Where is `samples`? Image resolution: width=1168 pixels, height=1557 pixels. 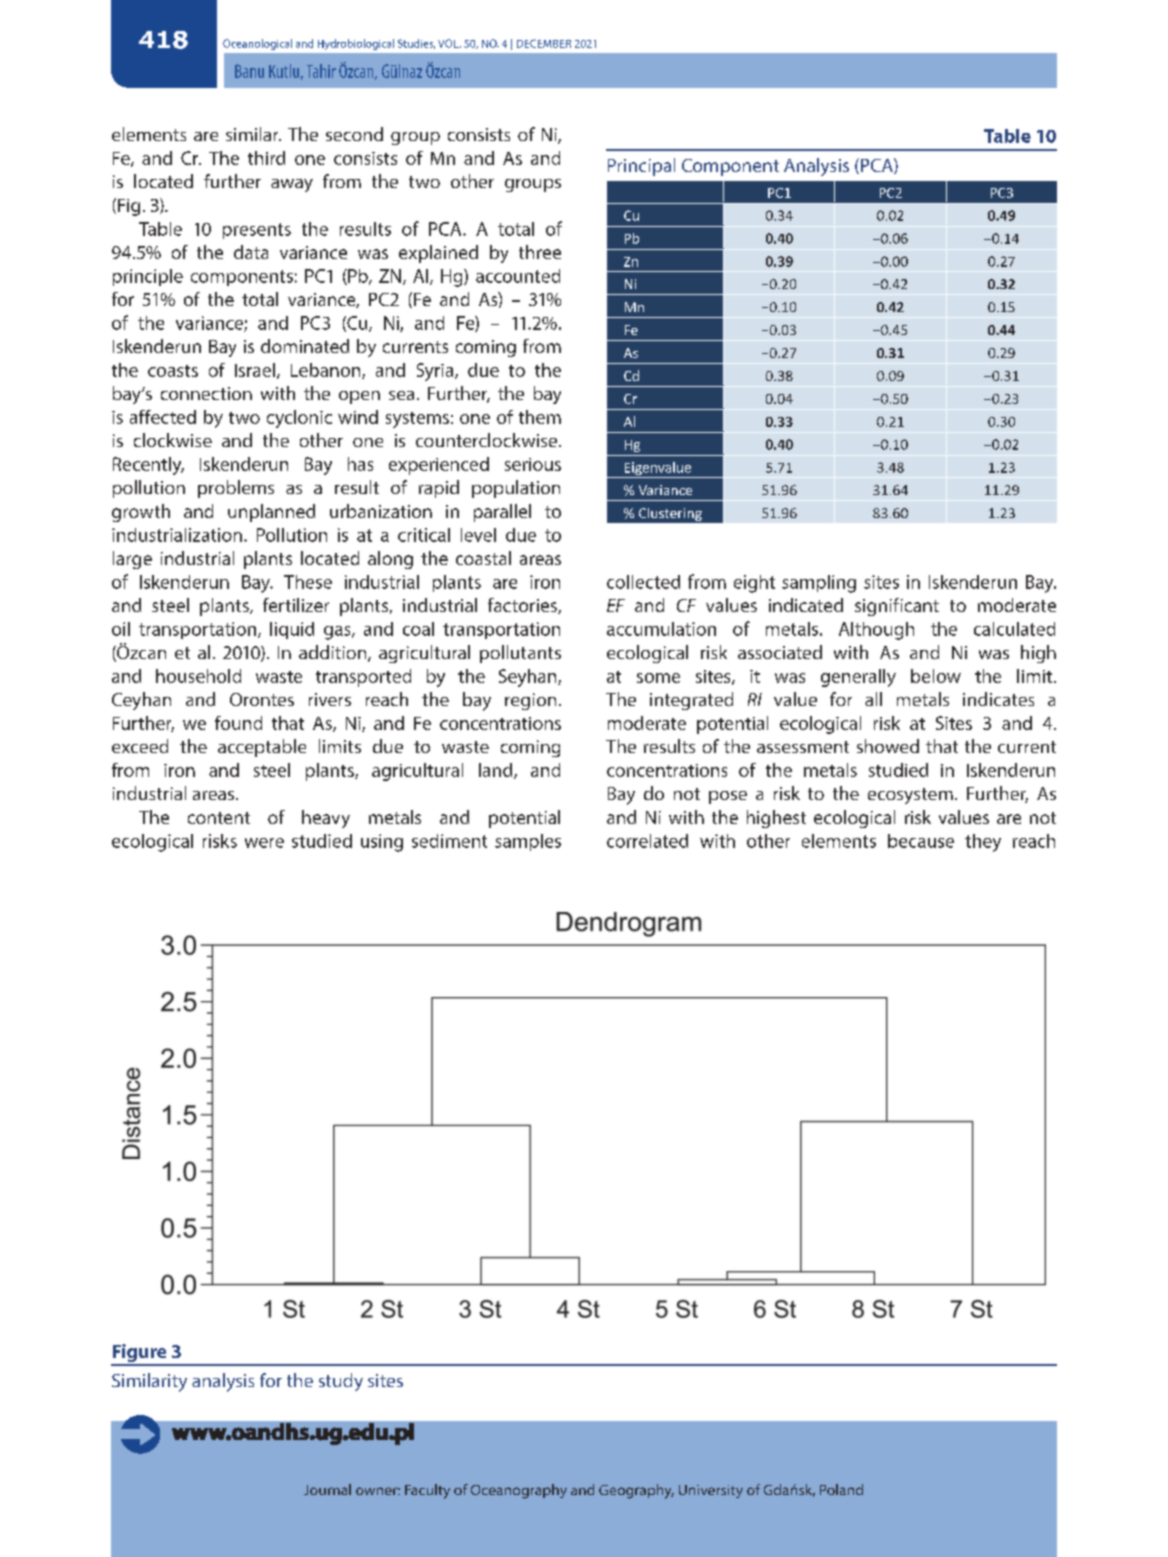 samples is located at coordinates (528, 842).
